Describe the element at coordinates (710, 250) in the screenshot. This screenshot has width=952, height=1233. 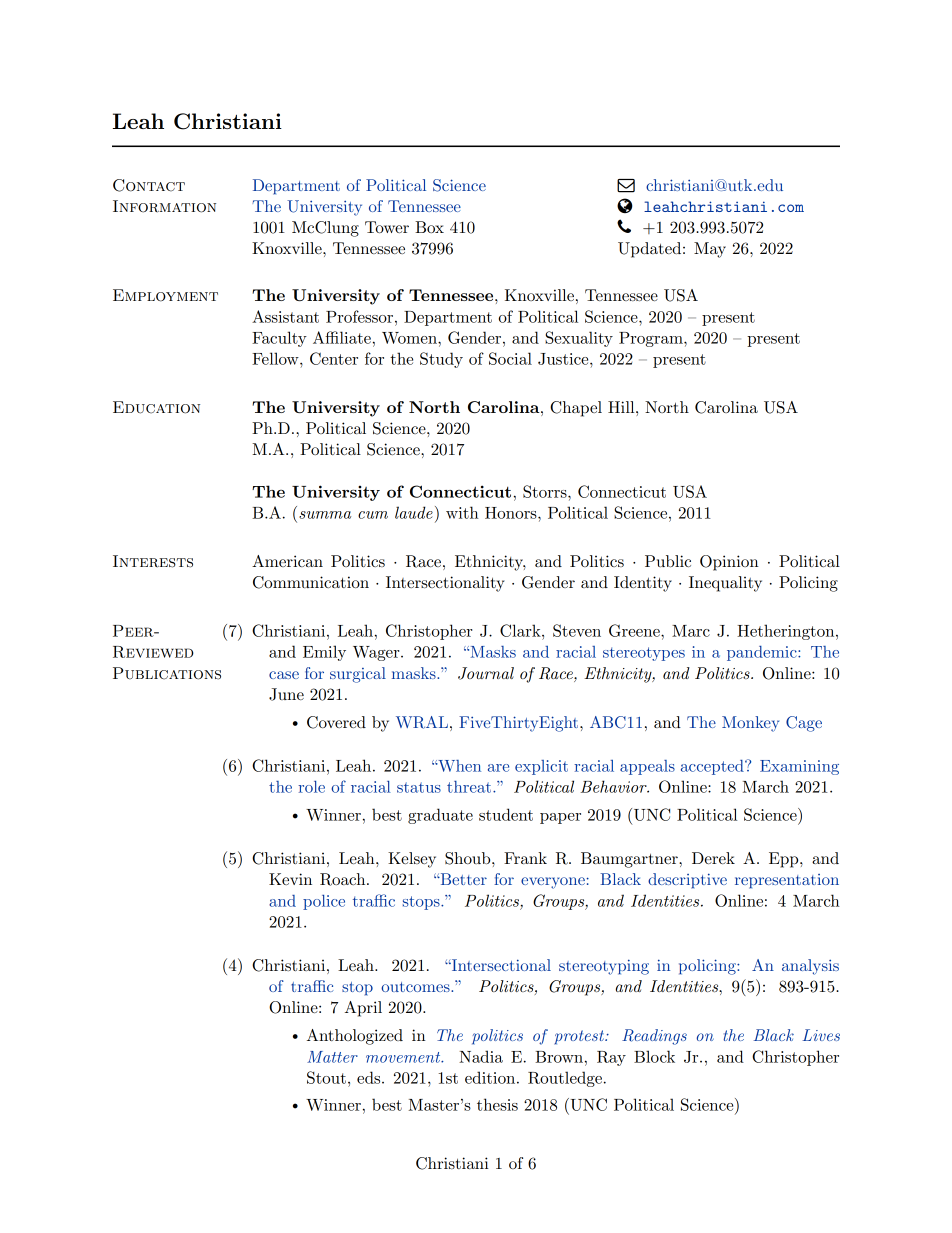
I see `May` at that location.
